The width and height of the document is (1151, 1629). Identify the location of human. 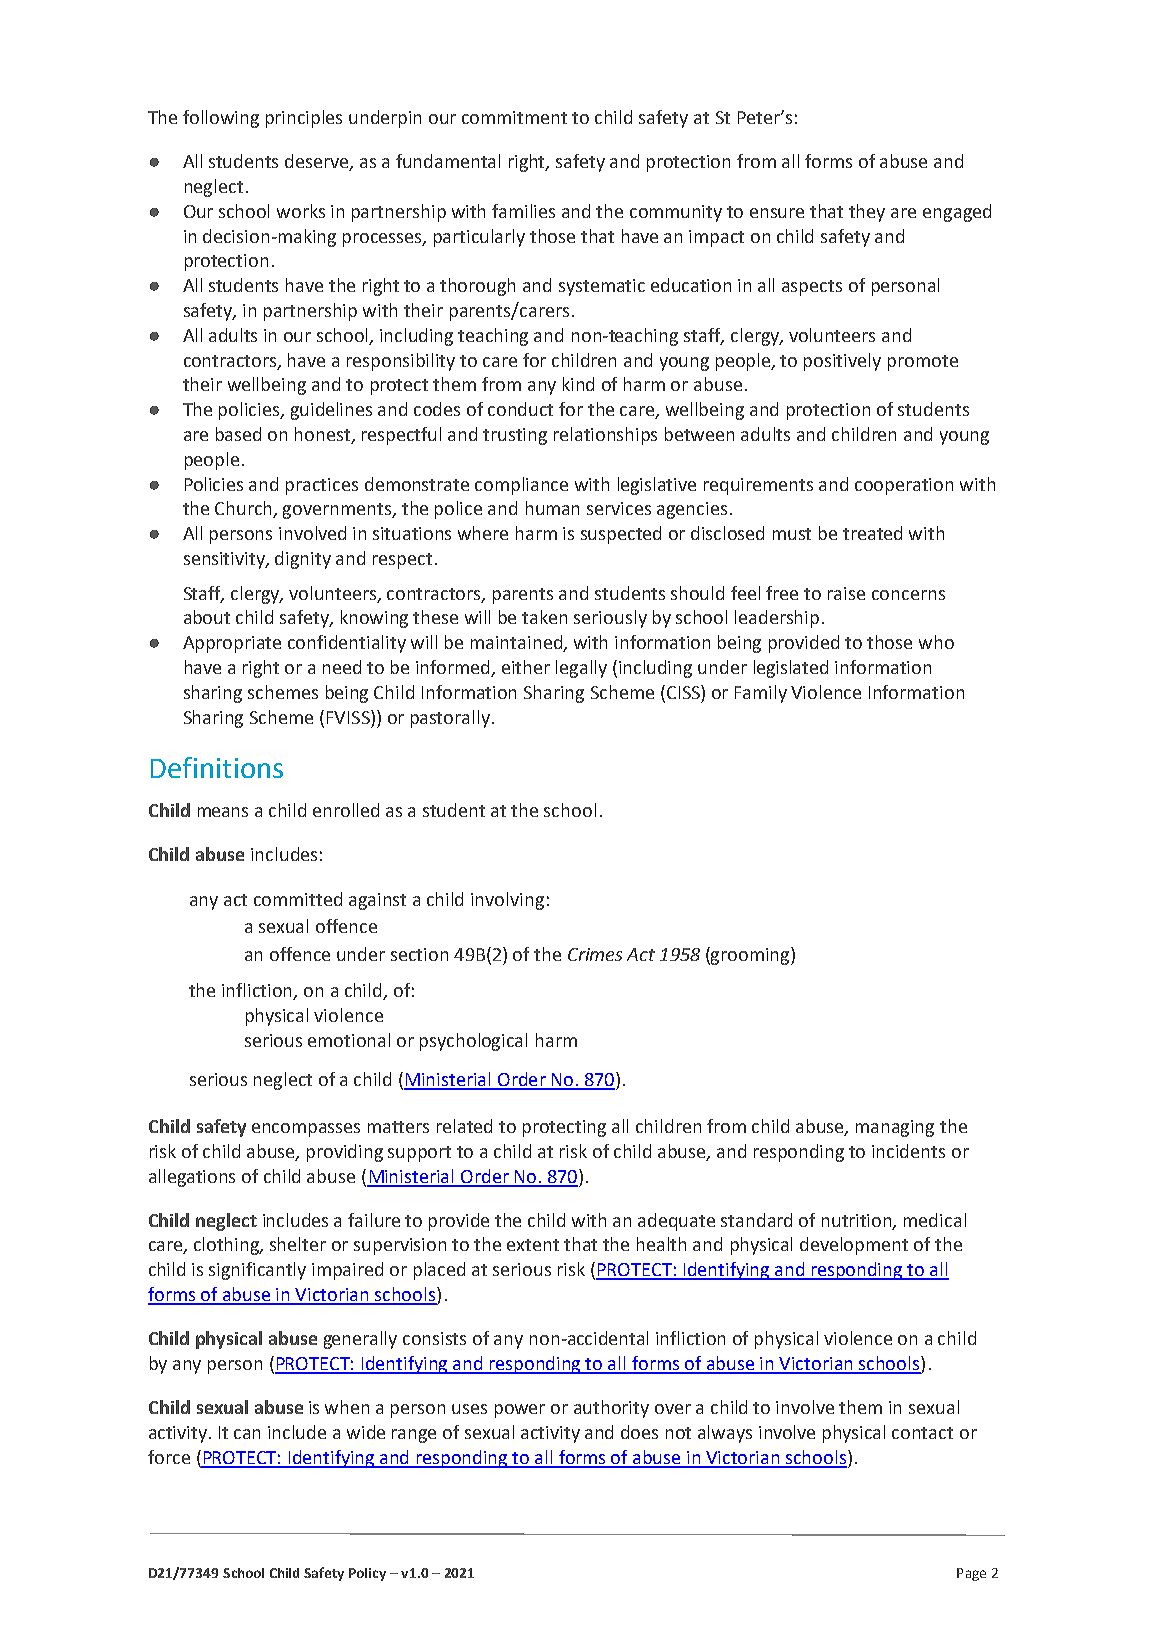
(552, 508).
